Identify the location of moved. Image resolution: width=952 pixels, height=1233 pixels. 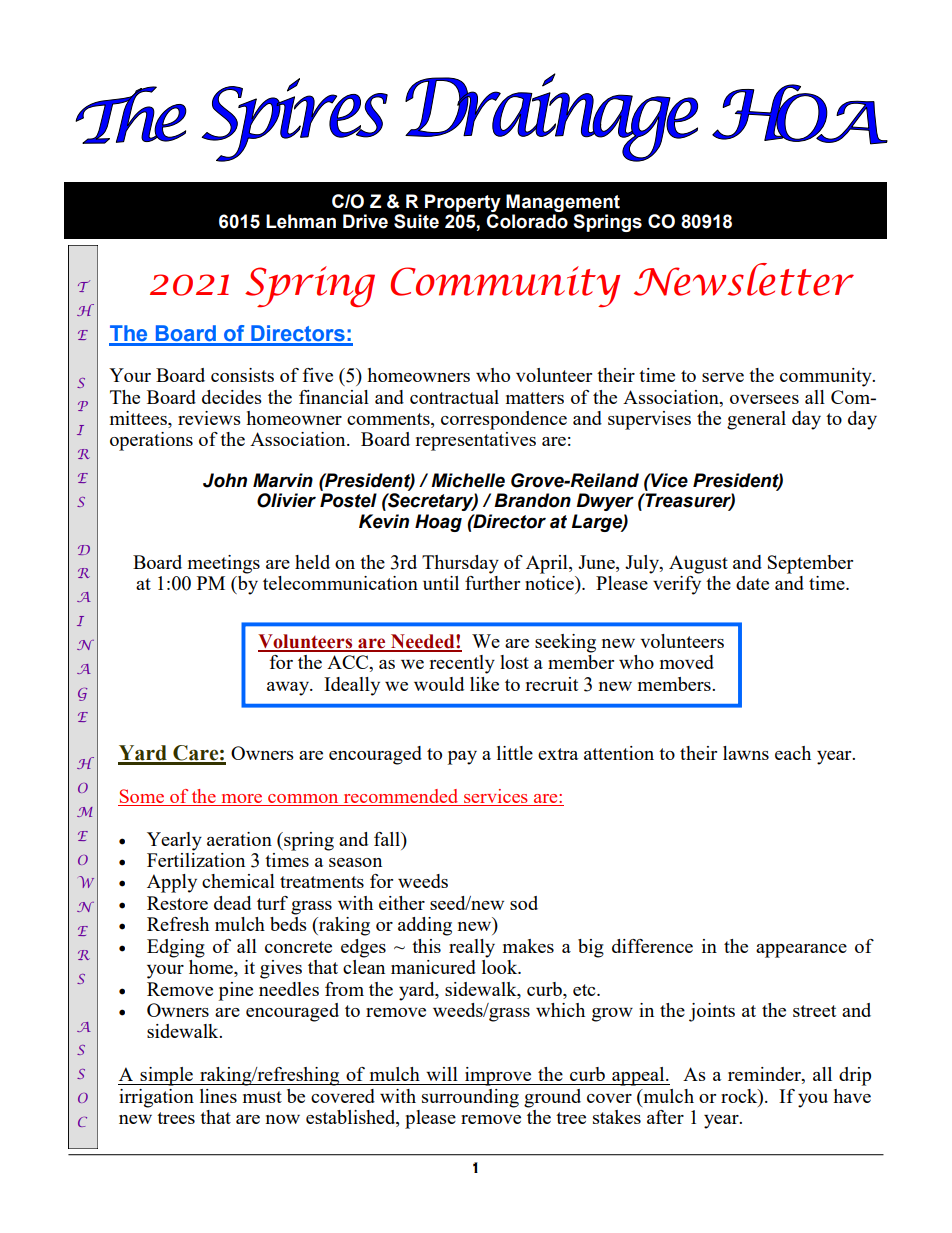
(687, 662).
